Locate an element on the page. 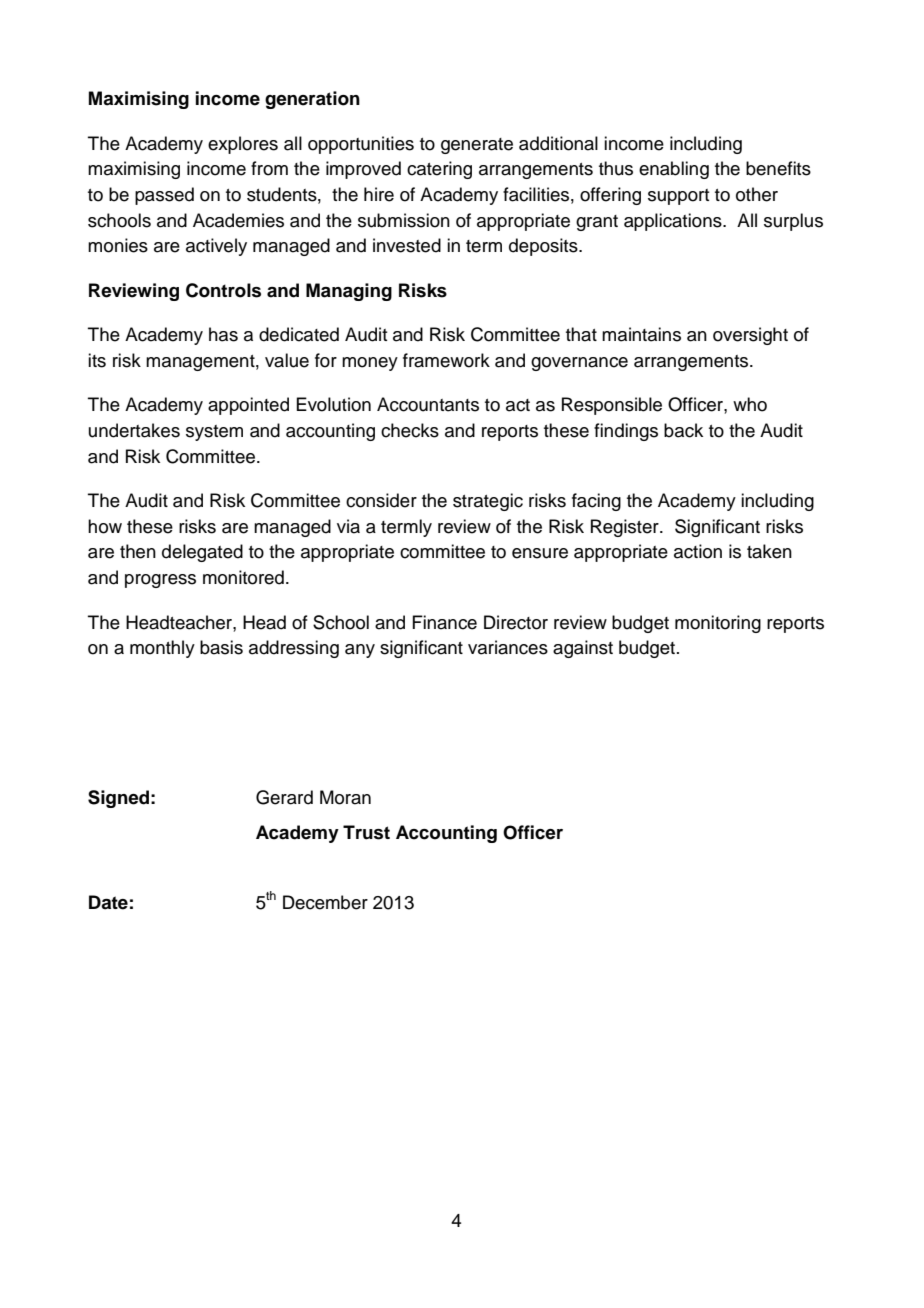 The height and width of the page is (1308, 924). enabling is located at coordinates (674, 170).
